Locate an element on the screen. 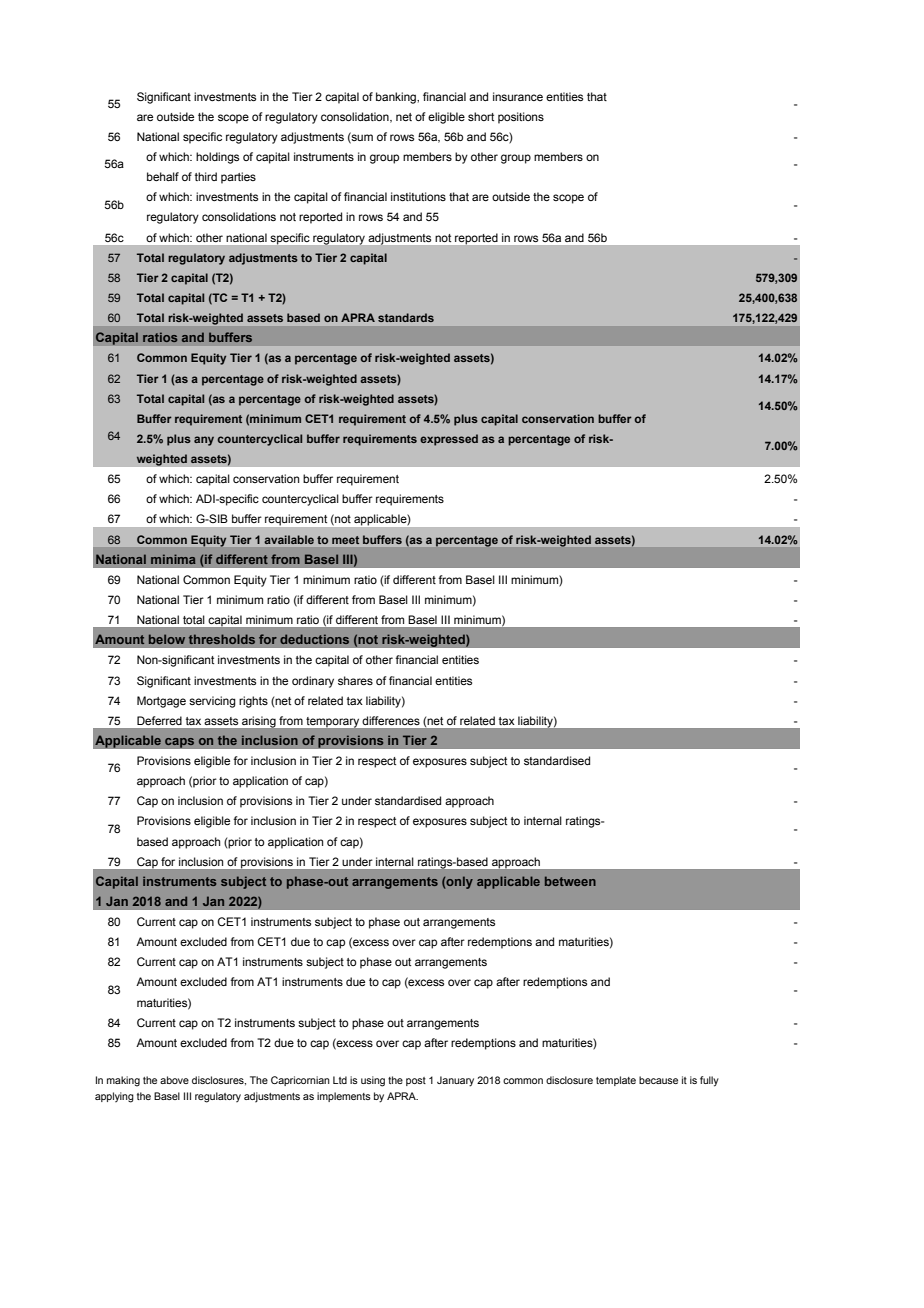 The width and height of the screenshot is (924, 1308). because is located at coordinates (658, 1080).
